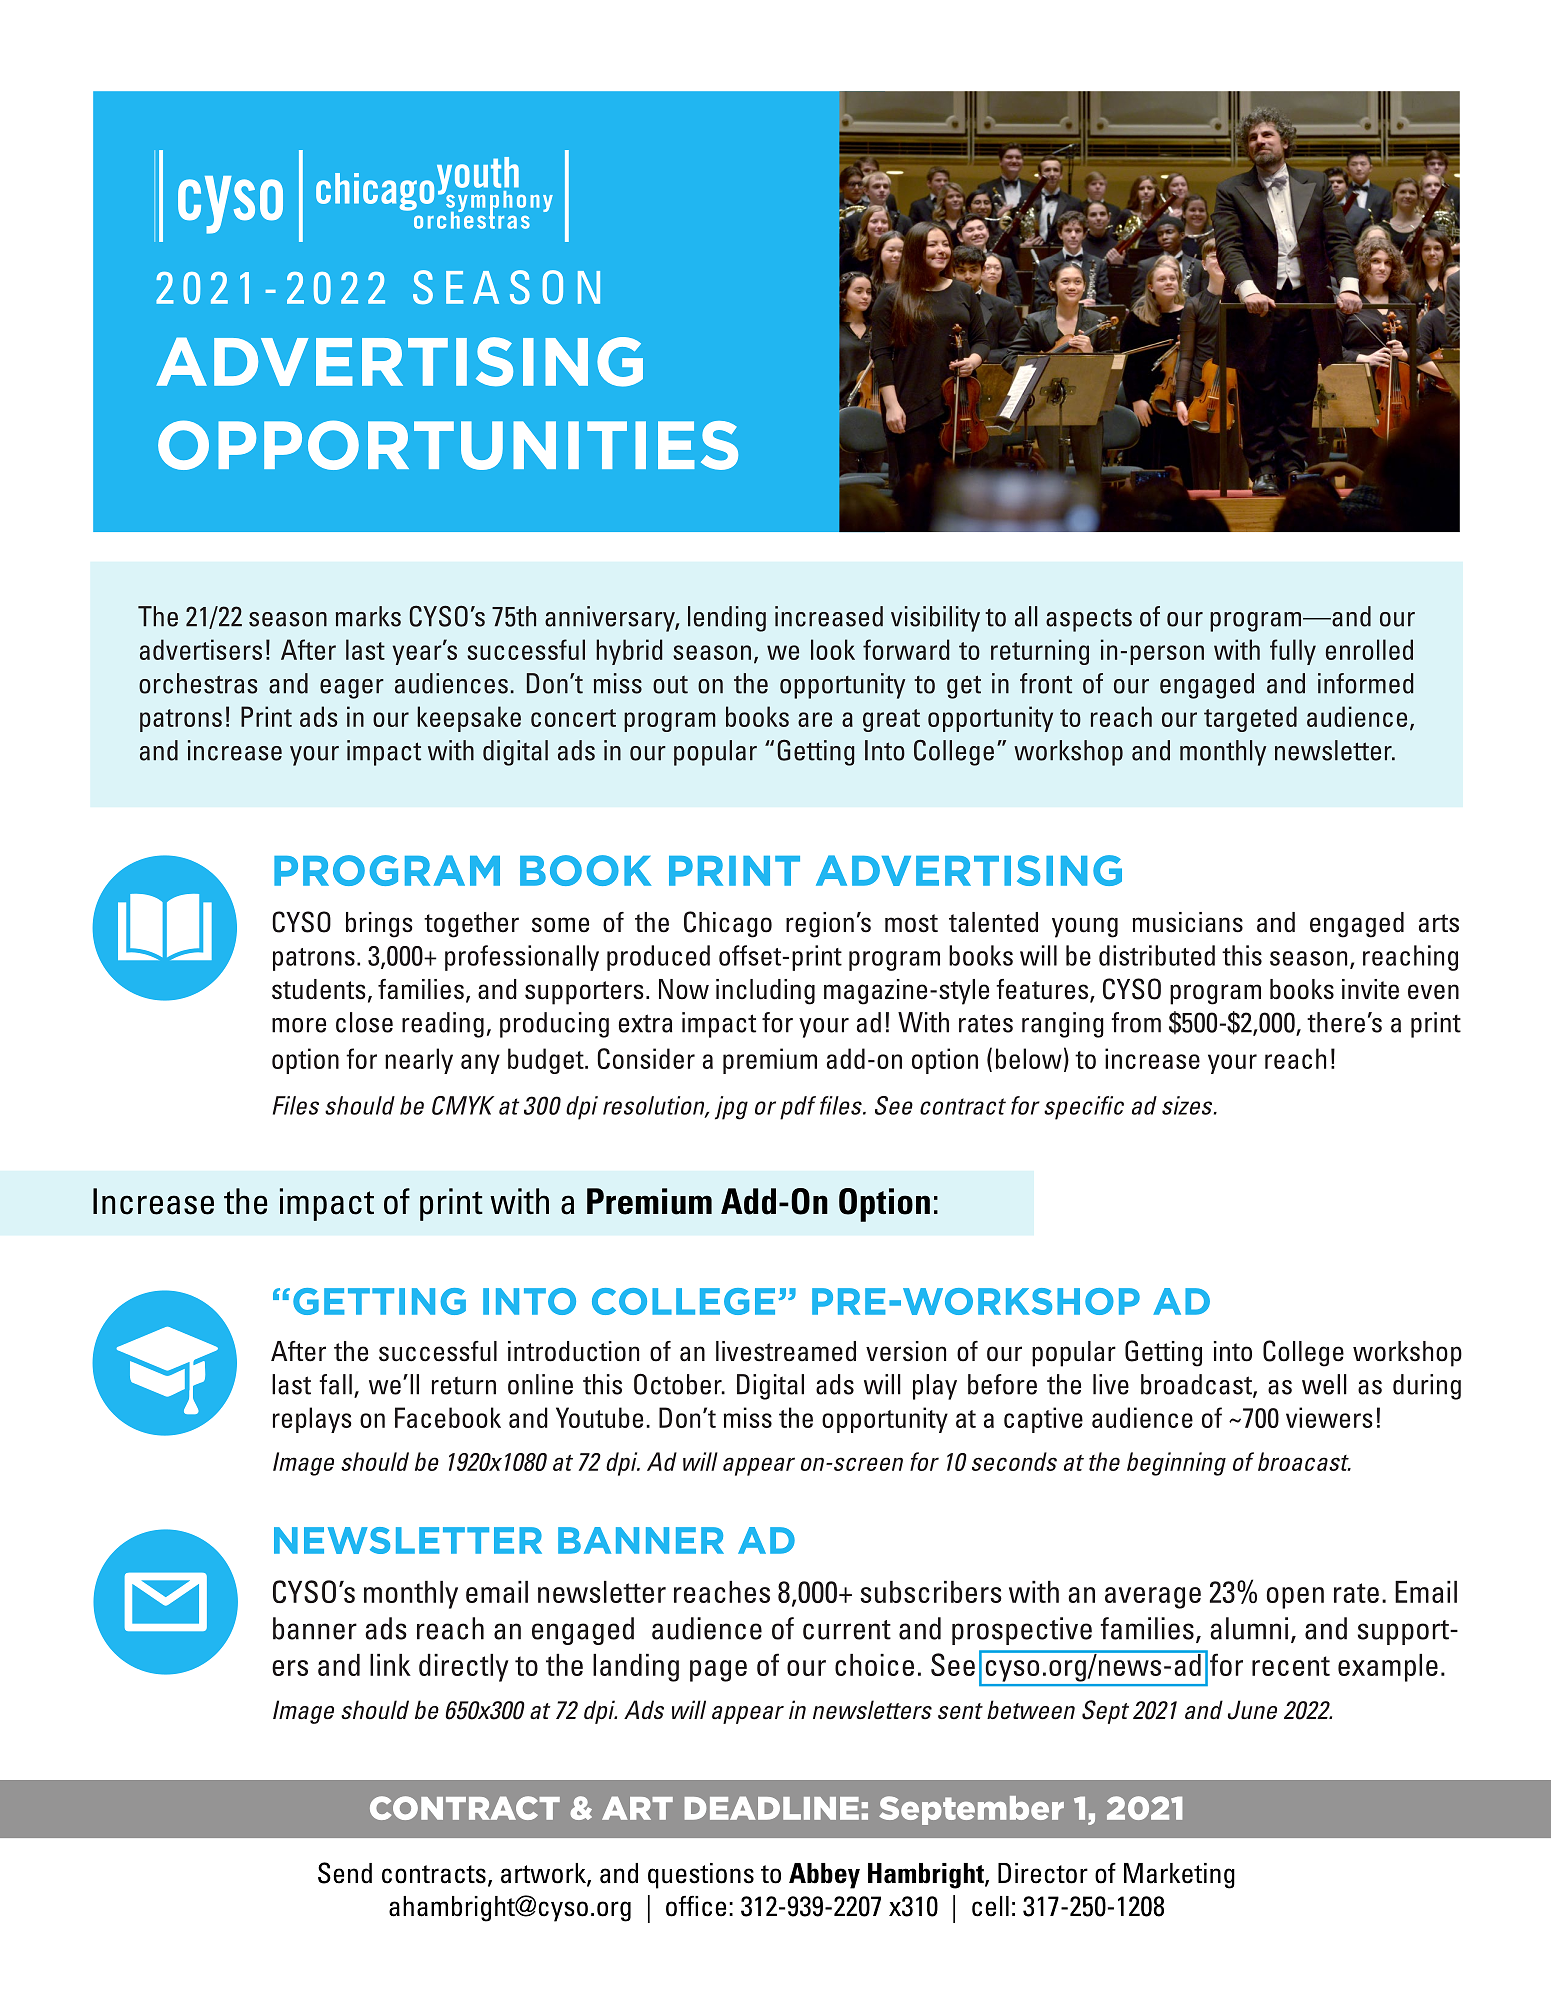  Describe the element at coordinates (824, 1876) in the screenshot. I see `Abbey` at that location.
